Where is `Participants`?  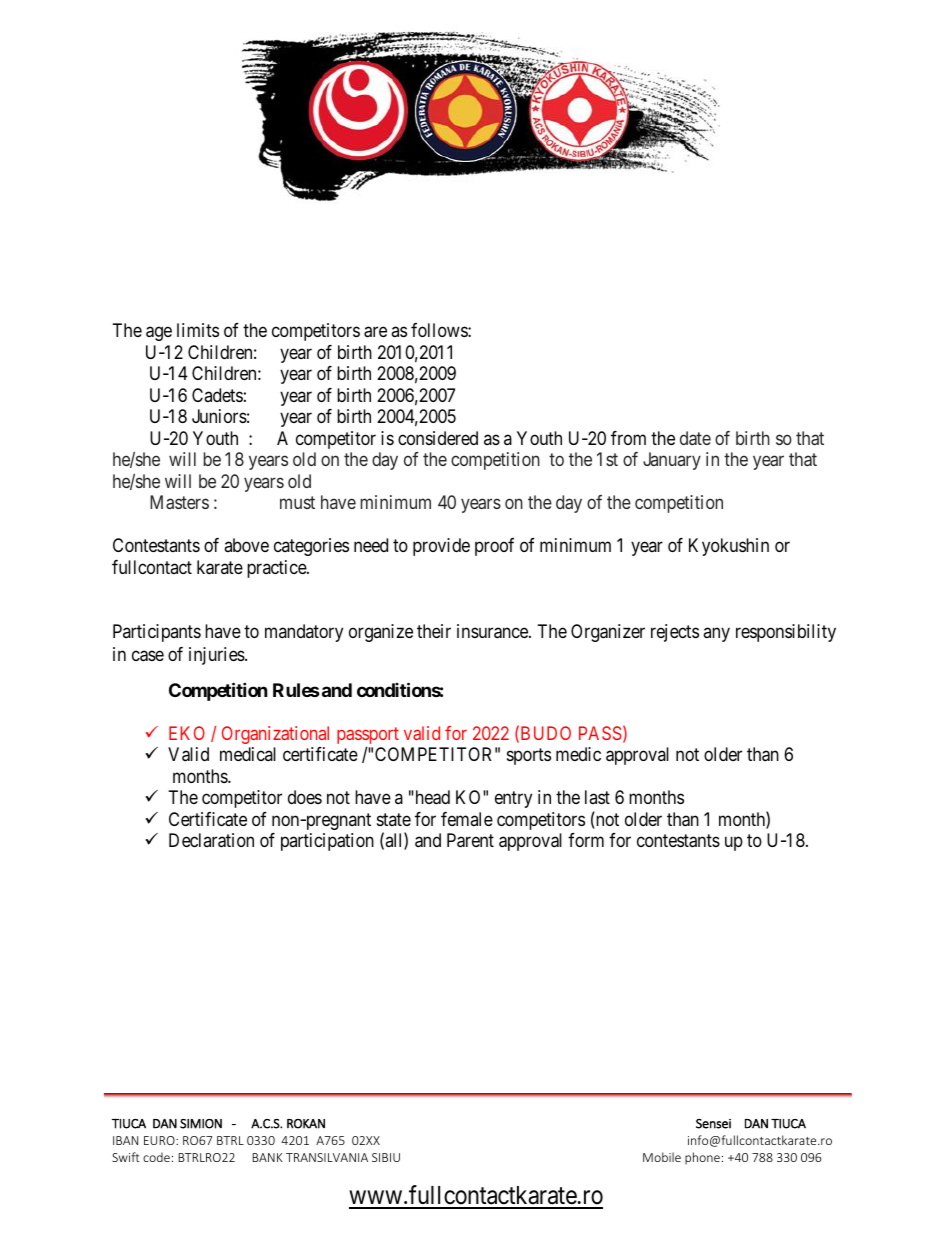 Participants is located at coordinates (157, 633).
